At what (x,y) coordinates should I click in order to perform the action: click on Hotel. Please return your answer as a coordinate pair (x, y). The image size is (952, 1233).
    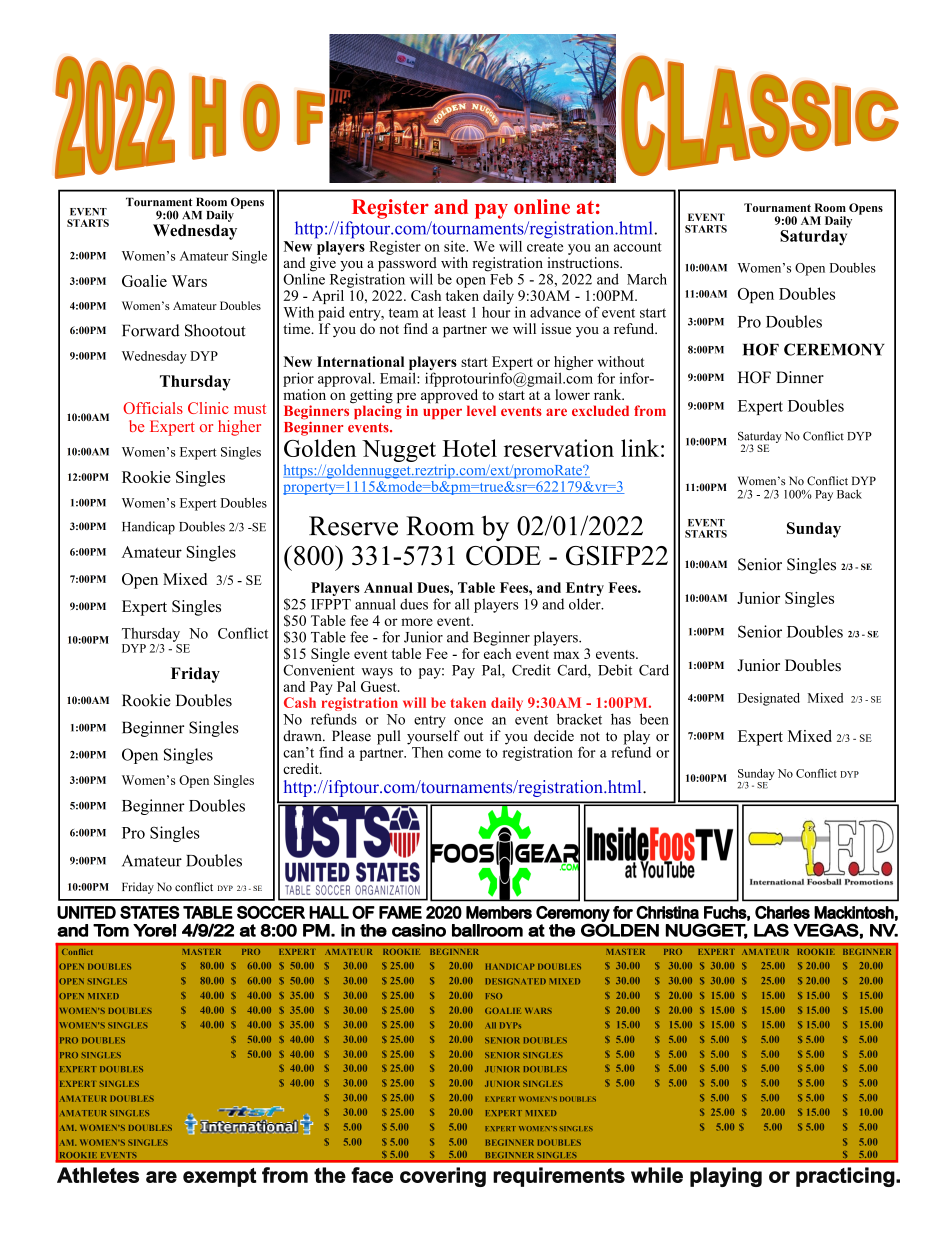
    Looking at the image, I should click on (470, 448).
